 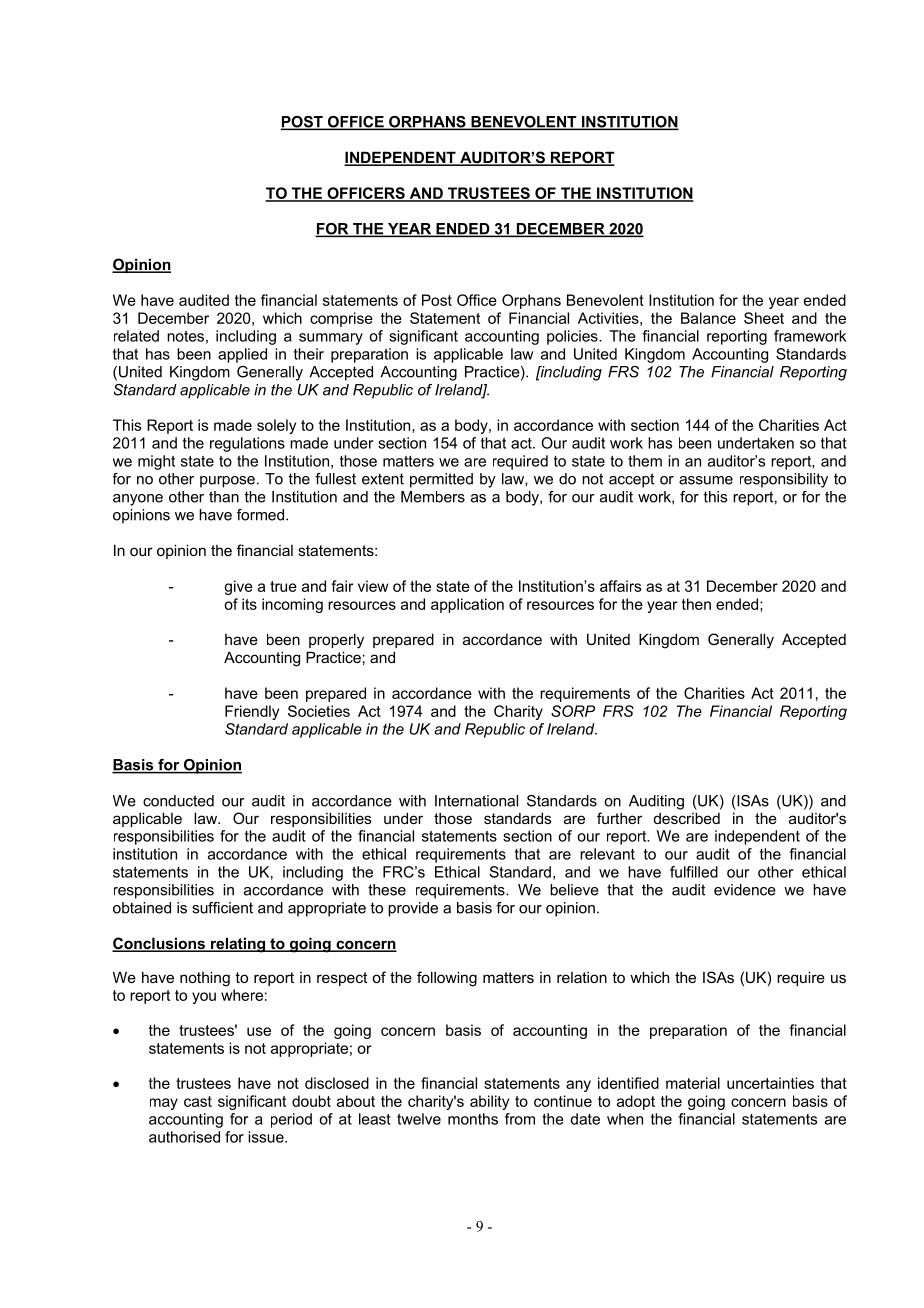 I want to click on assume, so click(x=706, y=480).
